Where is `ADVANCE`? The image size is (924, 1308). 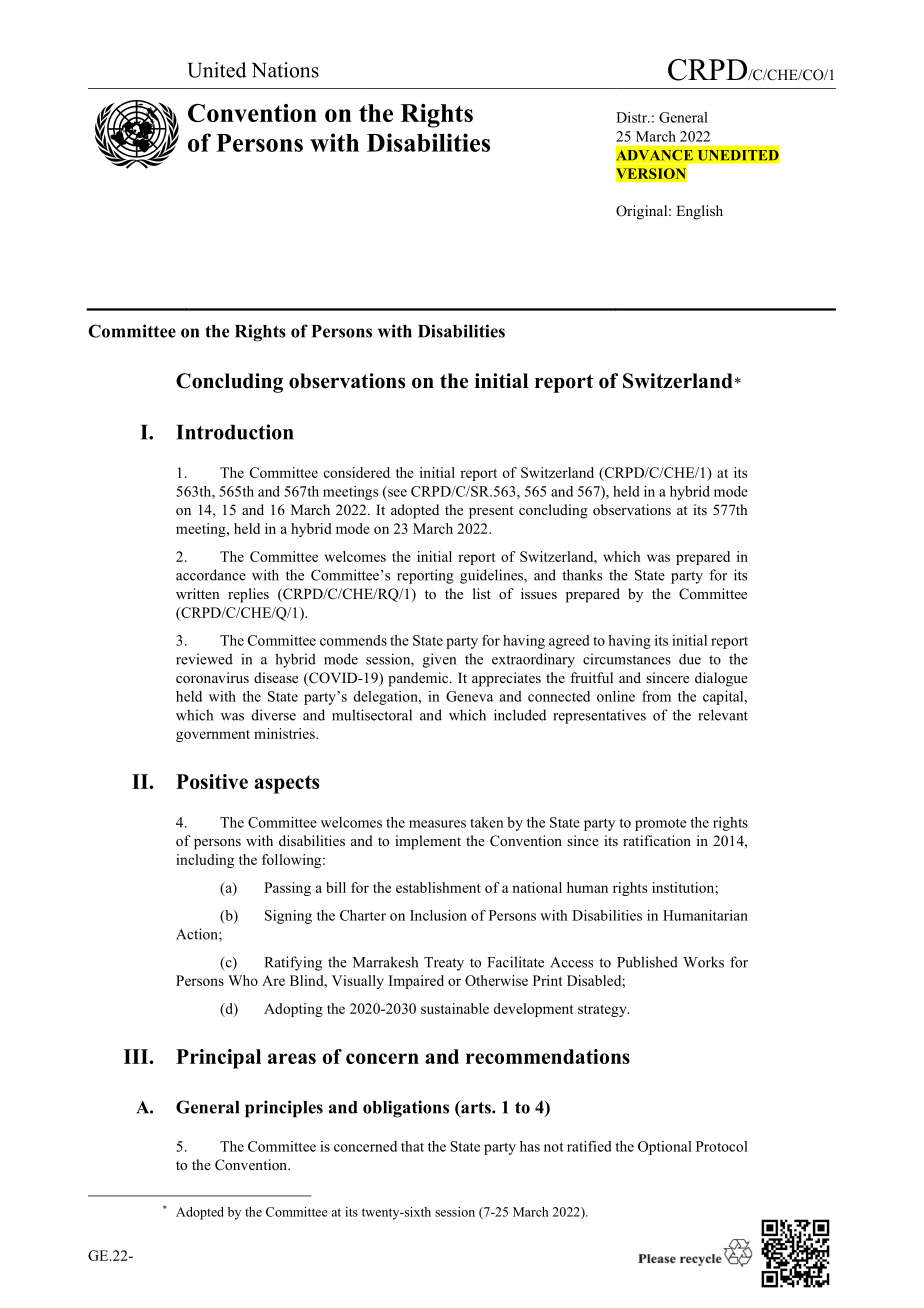
ADVANCE is located at coordinates (654, 155).
